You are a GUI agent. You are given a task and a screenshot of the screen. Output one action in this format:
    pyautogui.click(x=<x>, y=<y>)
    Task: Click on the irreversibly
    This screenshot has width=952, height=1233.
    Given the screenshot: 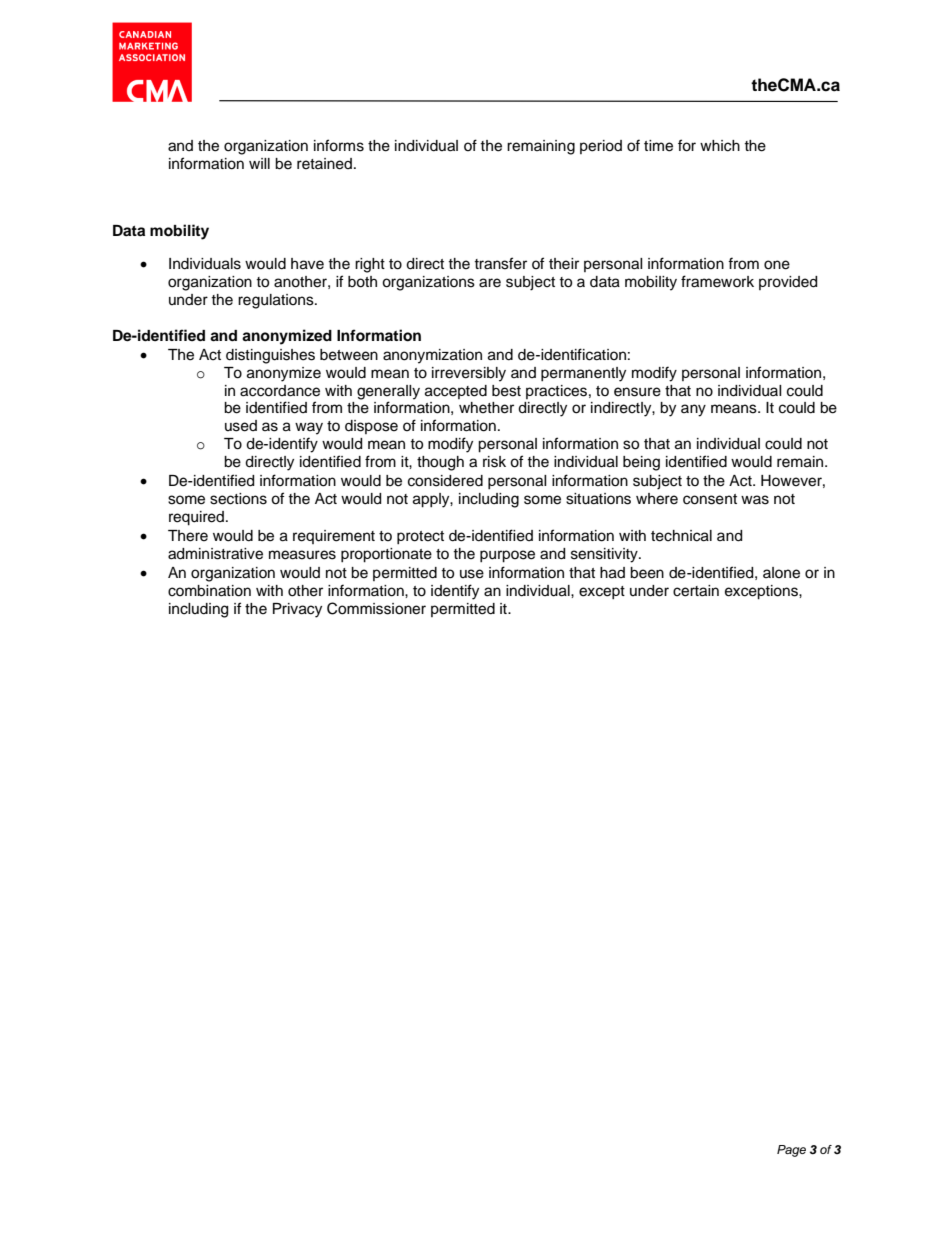 What is the action you would take?
    pyautogui.click(x=469, y=374)
